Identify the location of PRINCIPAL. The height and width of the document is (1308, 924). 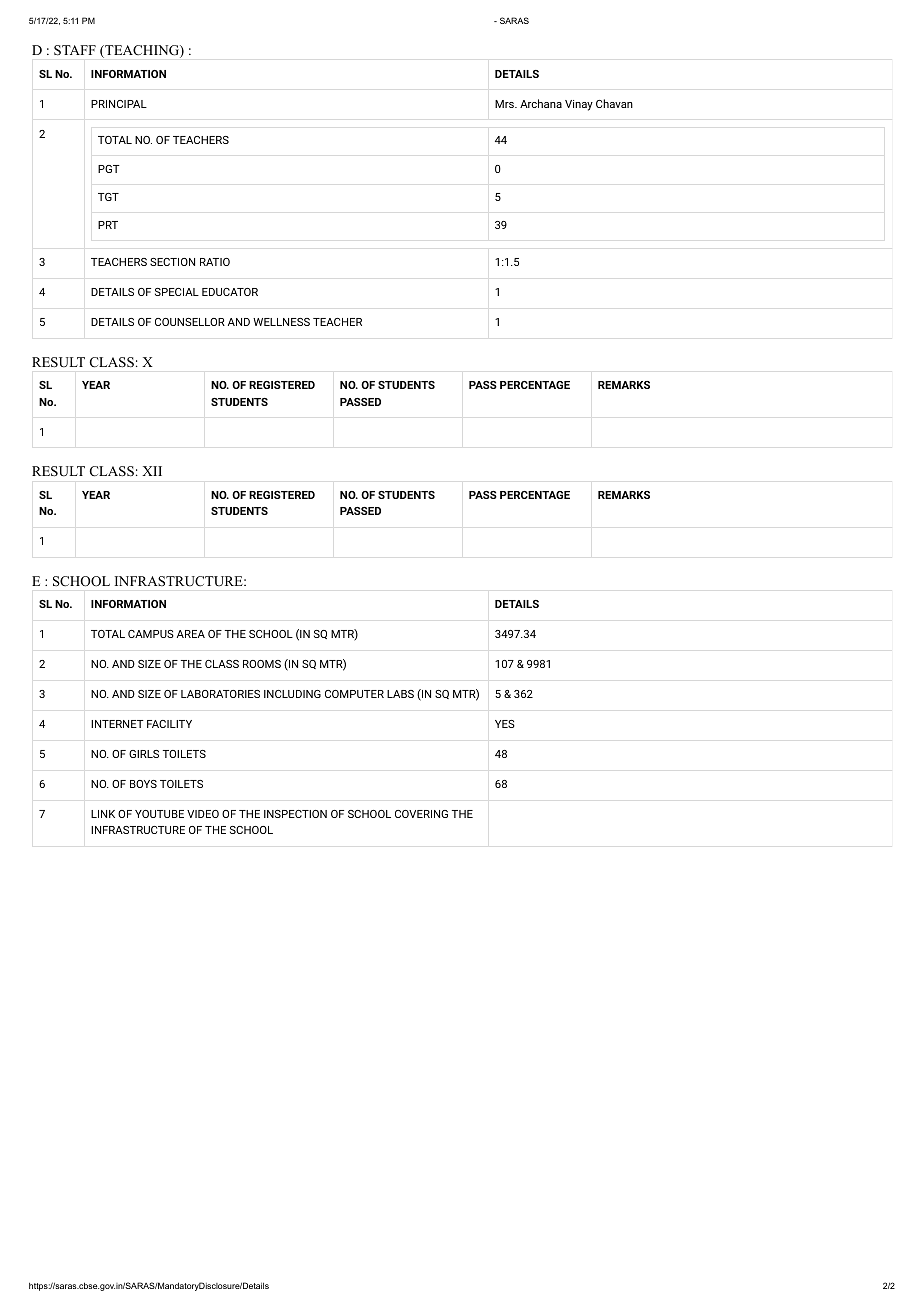
(119, 104).
